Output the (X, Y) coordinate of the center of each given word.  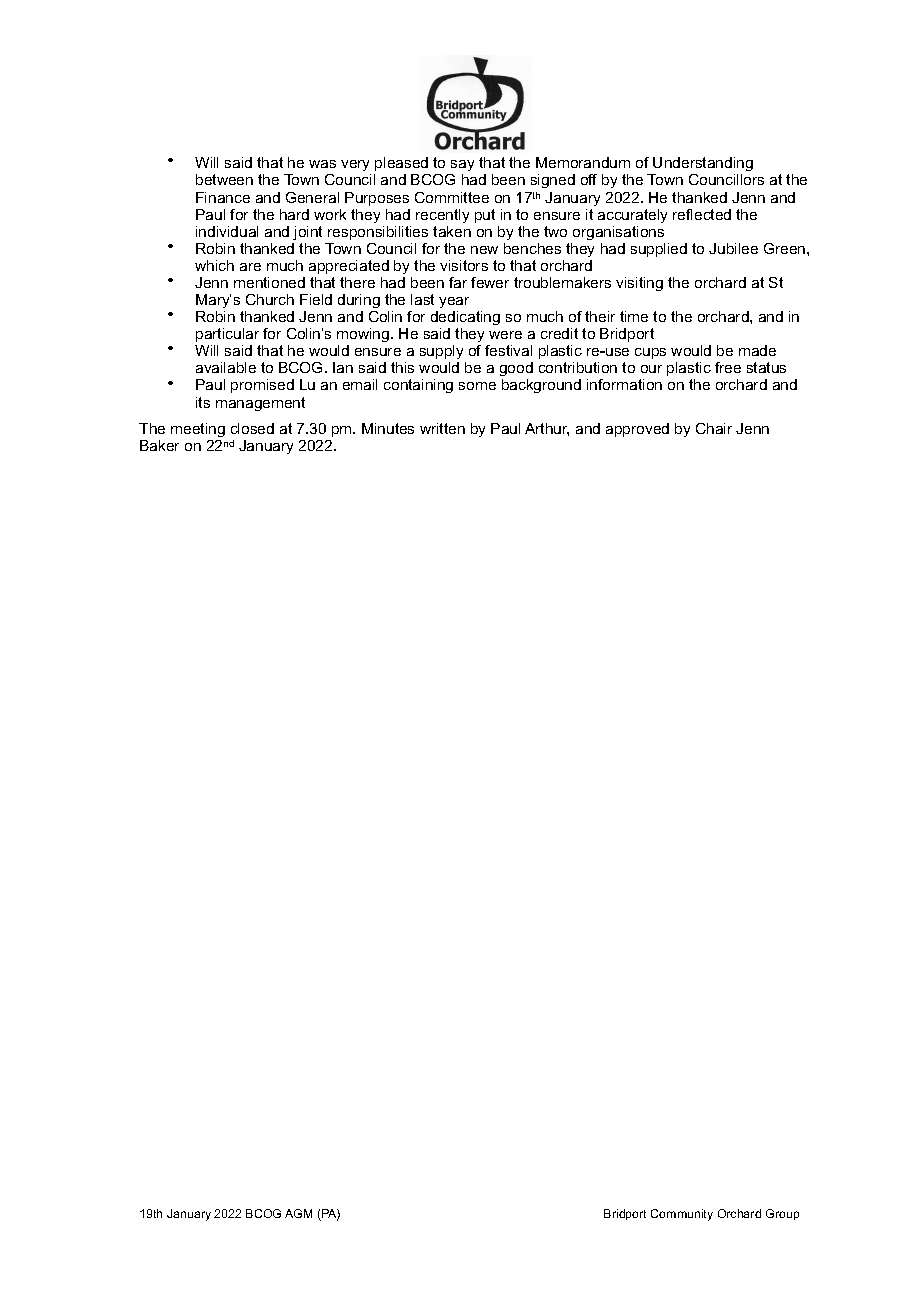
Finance (223, 197)
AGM (298, 1213)
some (477, 386)
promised (262, 386)
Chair (714, 428)
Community (682, 1215)
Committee (452, 197)
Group (782, 1214)
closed (252, 428)
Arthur (547, 429)
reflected (702, 214)
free (728, 367)
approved (637, 430)
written (442, 428)
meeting (198, 430)
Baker (159, 445)
